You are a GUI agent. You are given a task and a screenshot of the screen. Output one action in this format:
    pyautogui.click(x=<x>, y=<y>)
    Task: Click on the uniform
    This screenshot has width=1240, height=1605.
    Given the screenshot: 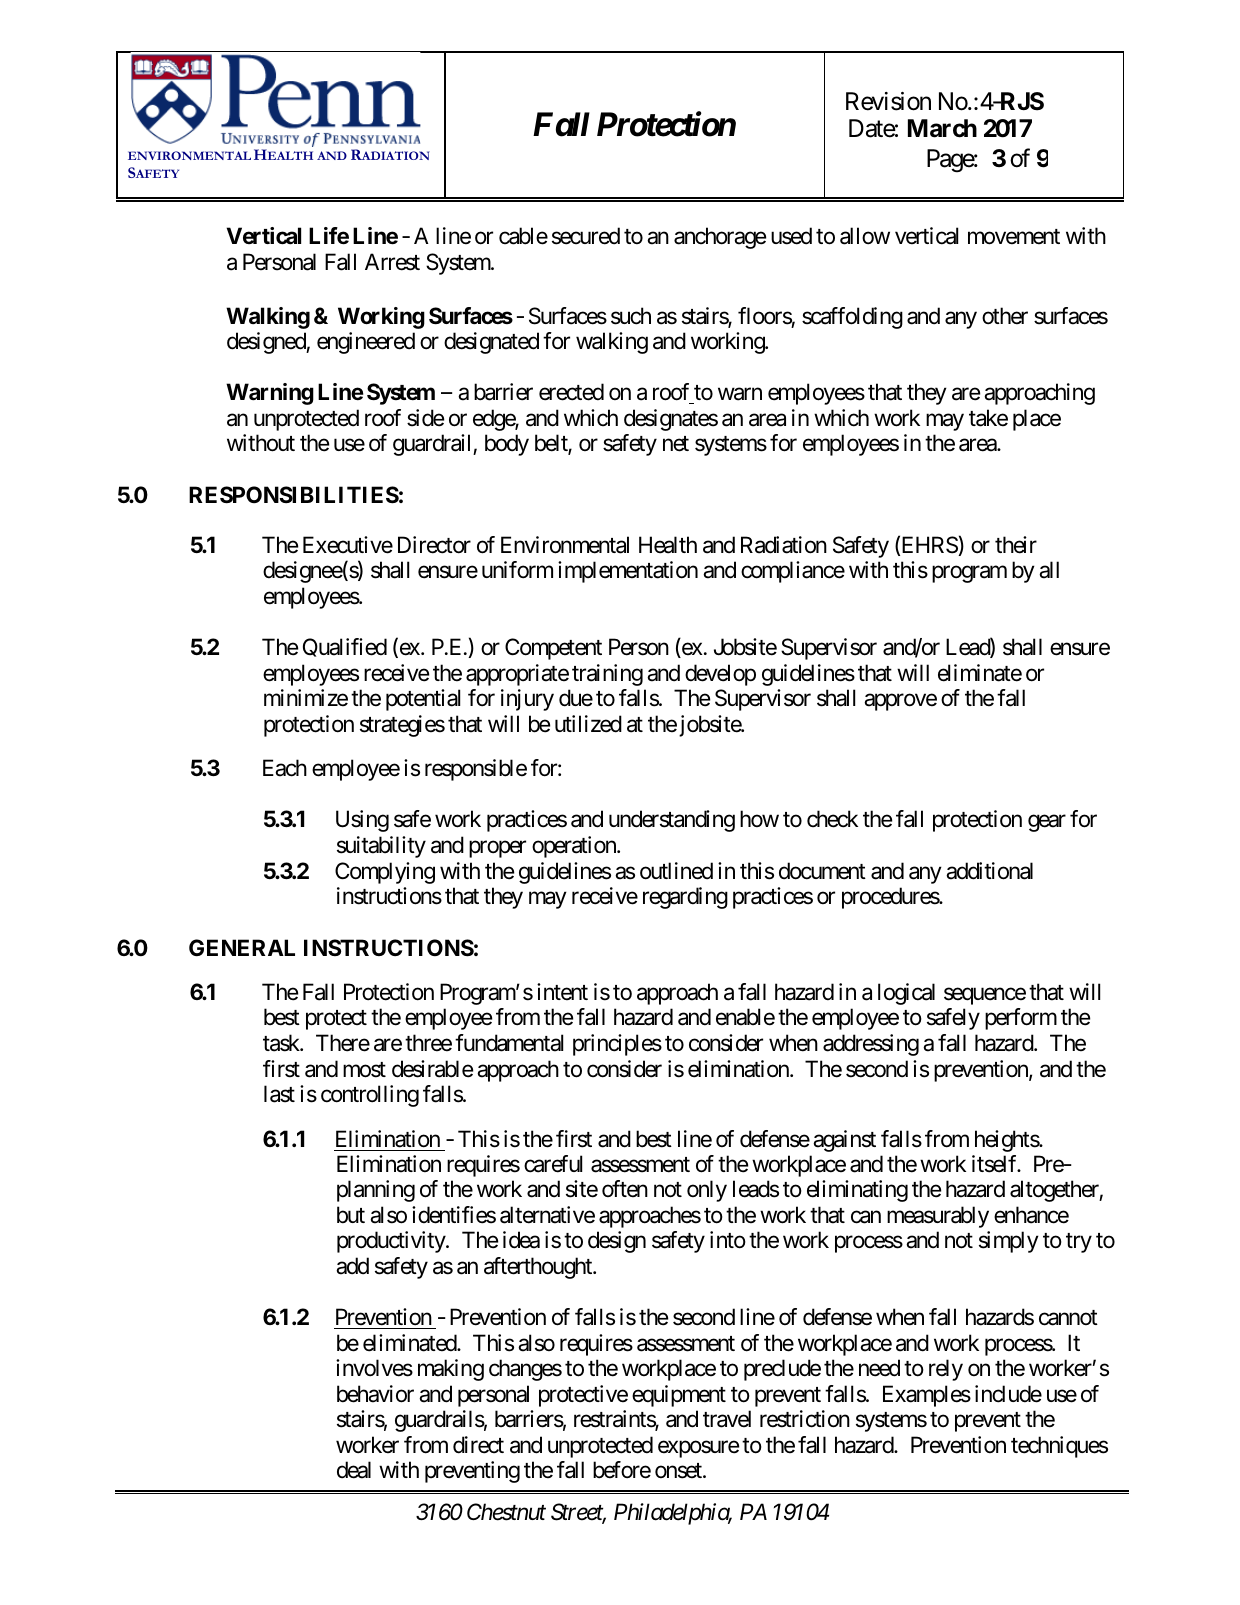 What is the action you would take?
    pyautogui.click(x=517, y=570)
